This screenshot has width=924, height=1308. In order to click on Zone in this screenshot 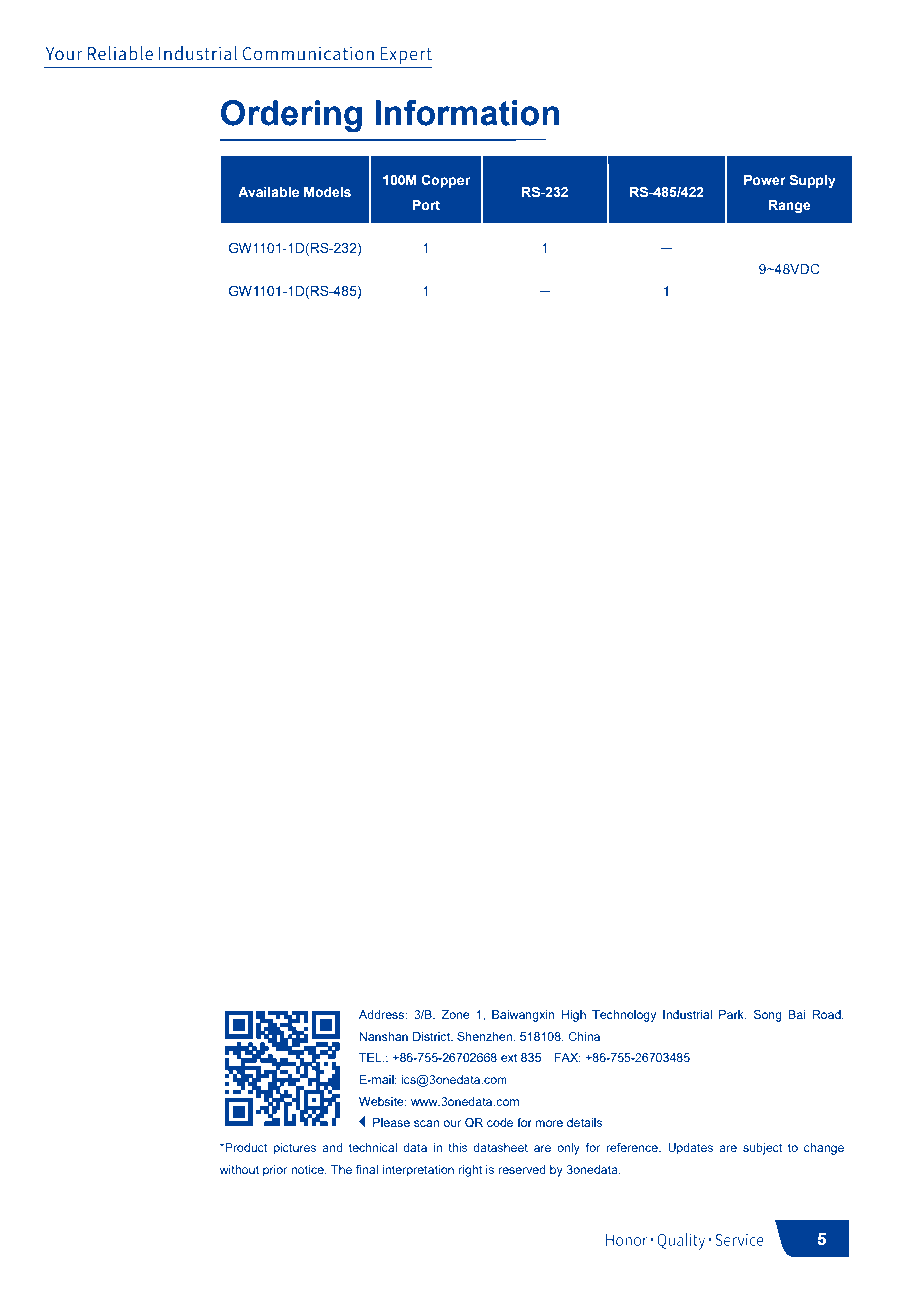, I will do `click(455, 1014)`.
